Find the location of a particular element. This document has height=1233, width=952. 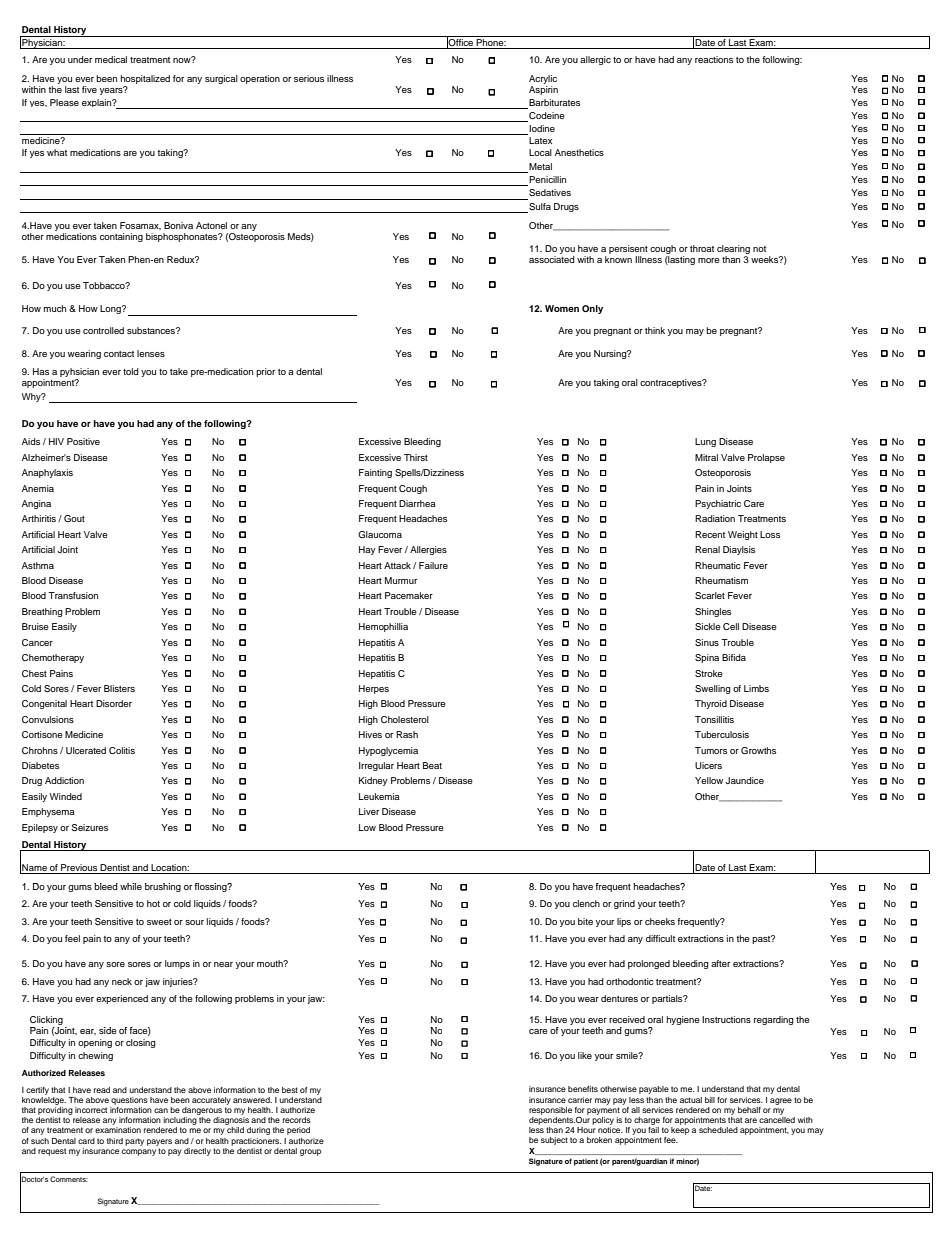

reactions is located at coordinates (714, 59).
